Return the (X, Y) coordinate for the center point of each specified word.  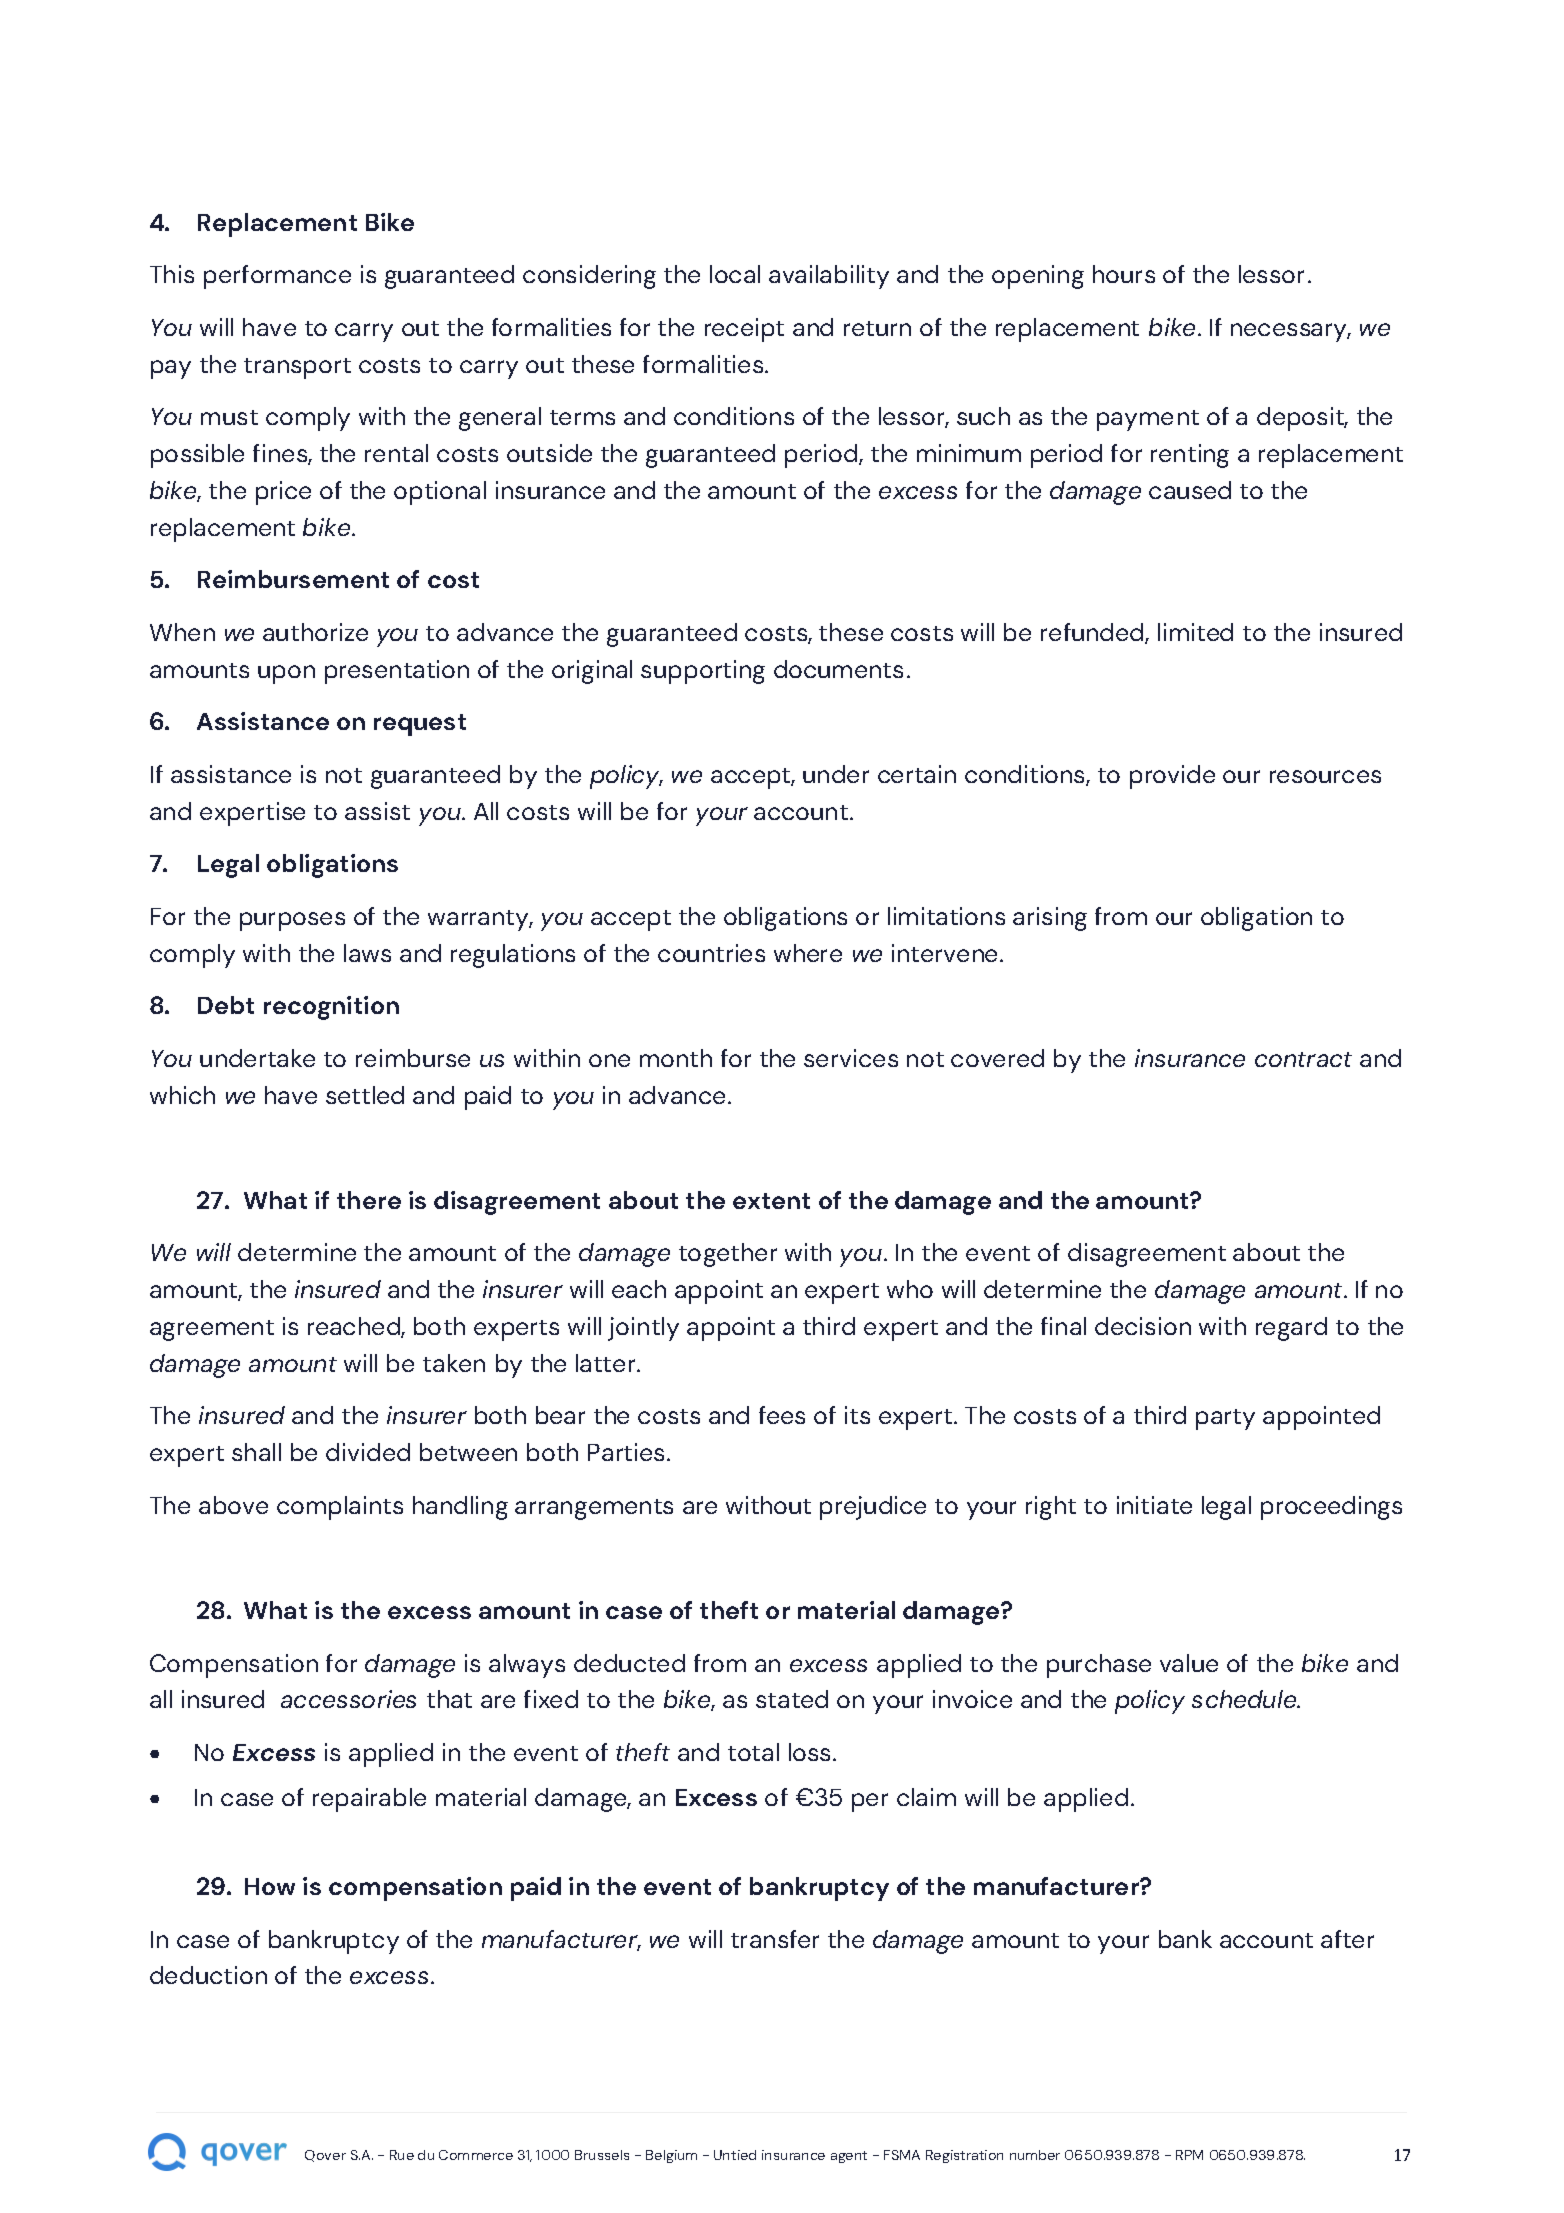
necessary (1290, 332)
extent (771, 1201)
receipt (744, 330)
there (369, 1200)
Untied (735, 2155)
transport (297, 368)
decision (1143, 1326)
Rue (402, 2155)
